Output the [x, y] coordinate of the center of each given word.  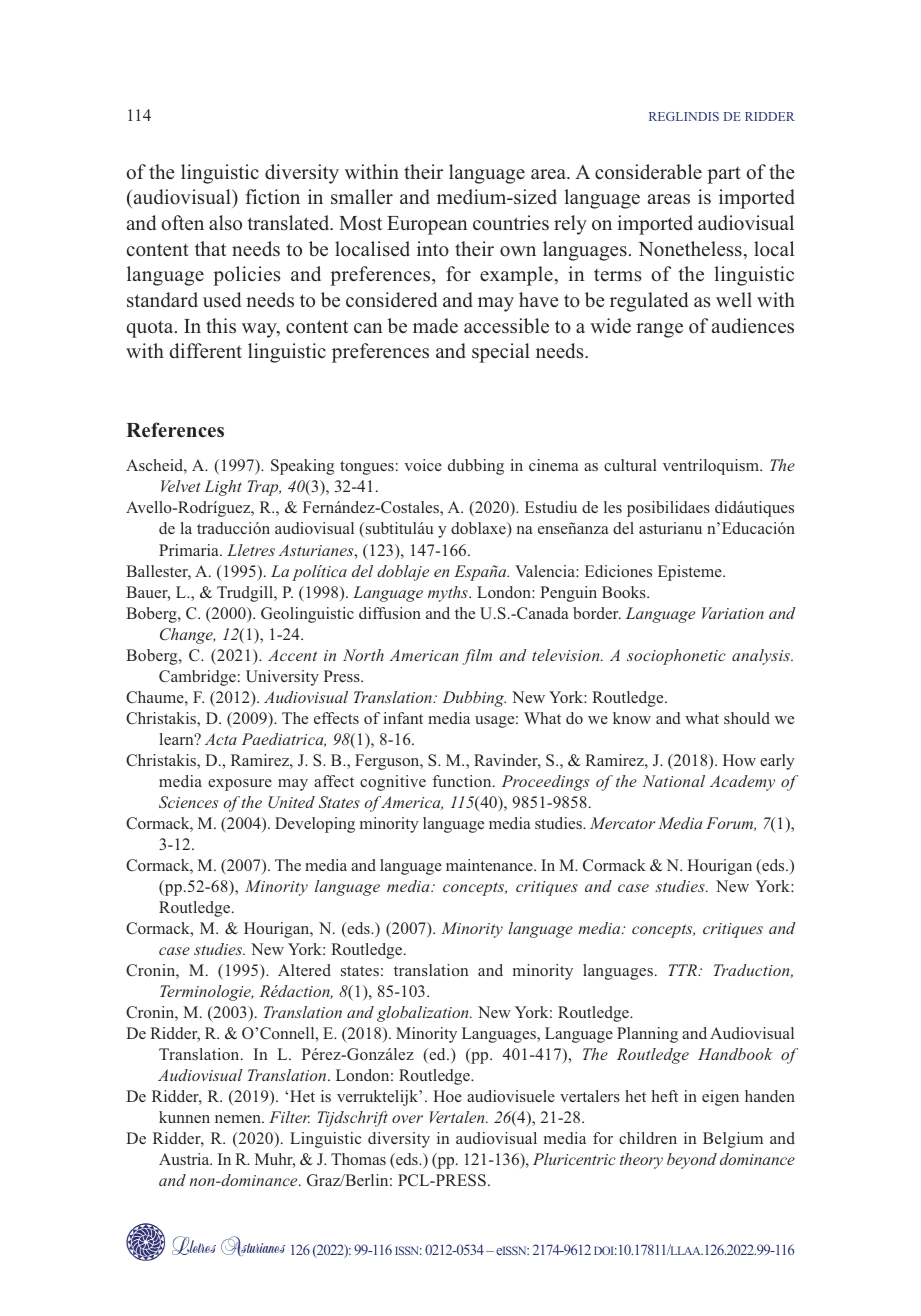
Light [223, 488]
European [427, 225]
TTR [683, 970]
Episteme [691, 573]
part [724, 175]
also [225, 223]
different [205, 351]
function [463, 781]
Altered [304, 970]
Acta [221, 739]
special [501, 353]
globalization [424, 1014]
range [659, 330]
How [739, 760]
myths [449, 594]
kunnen [184, 1117]
